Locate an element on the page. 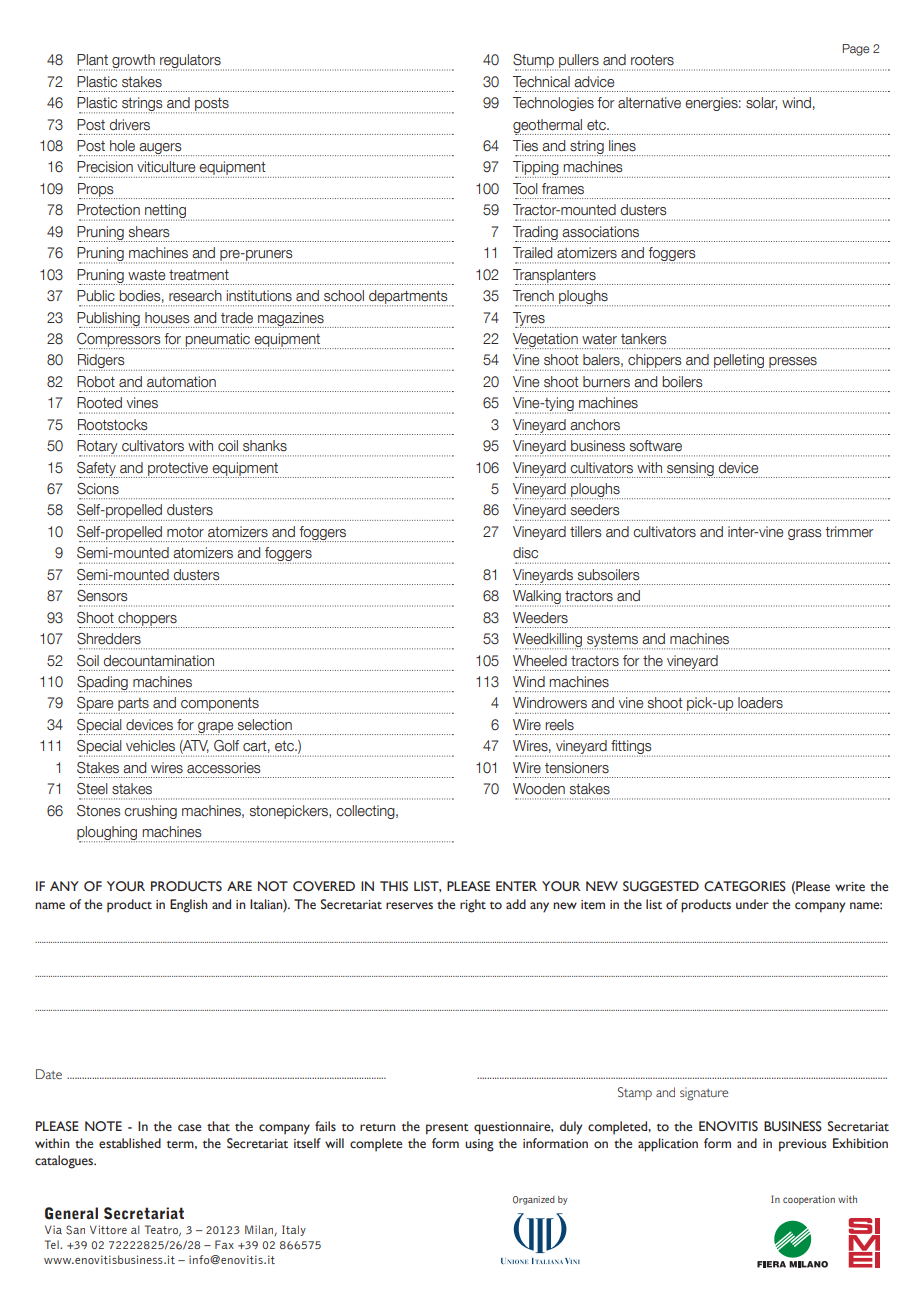  under is located at coordinates (752, 904).
